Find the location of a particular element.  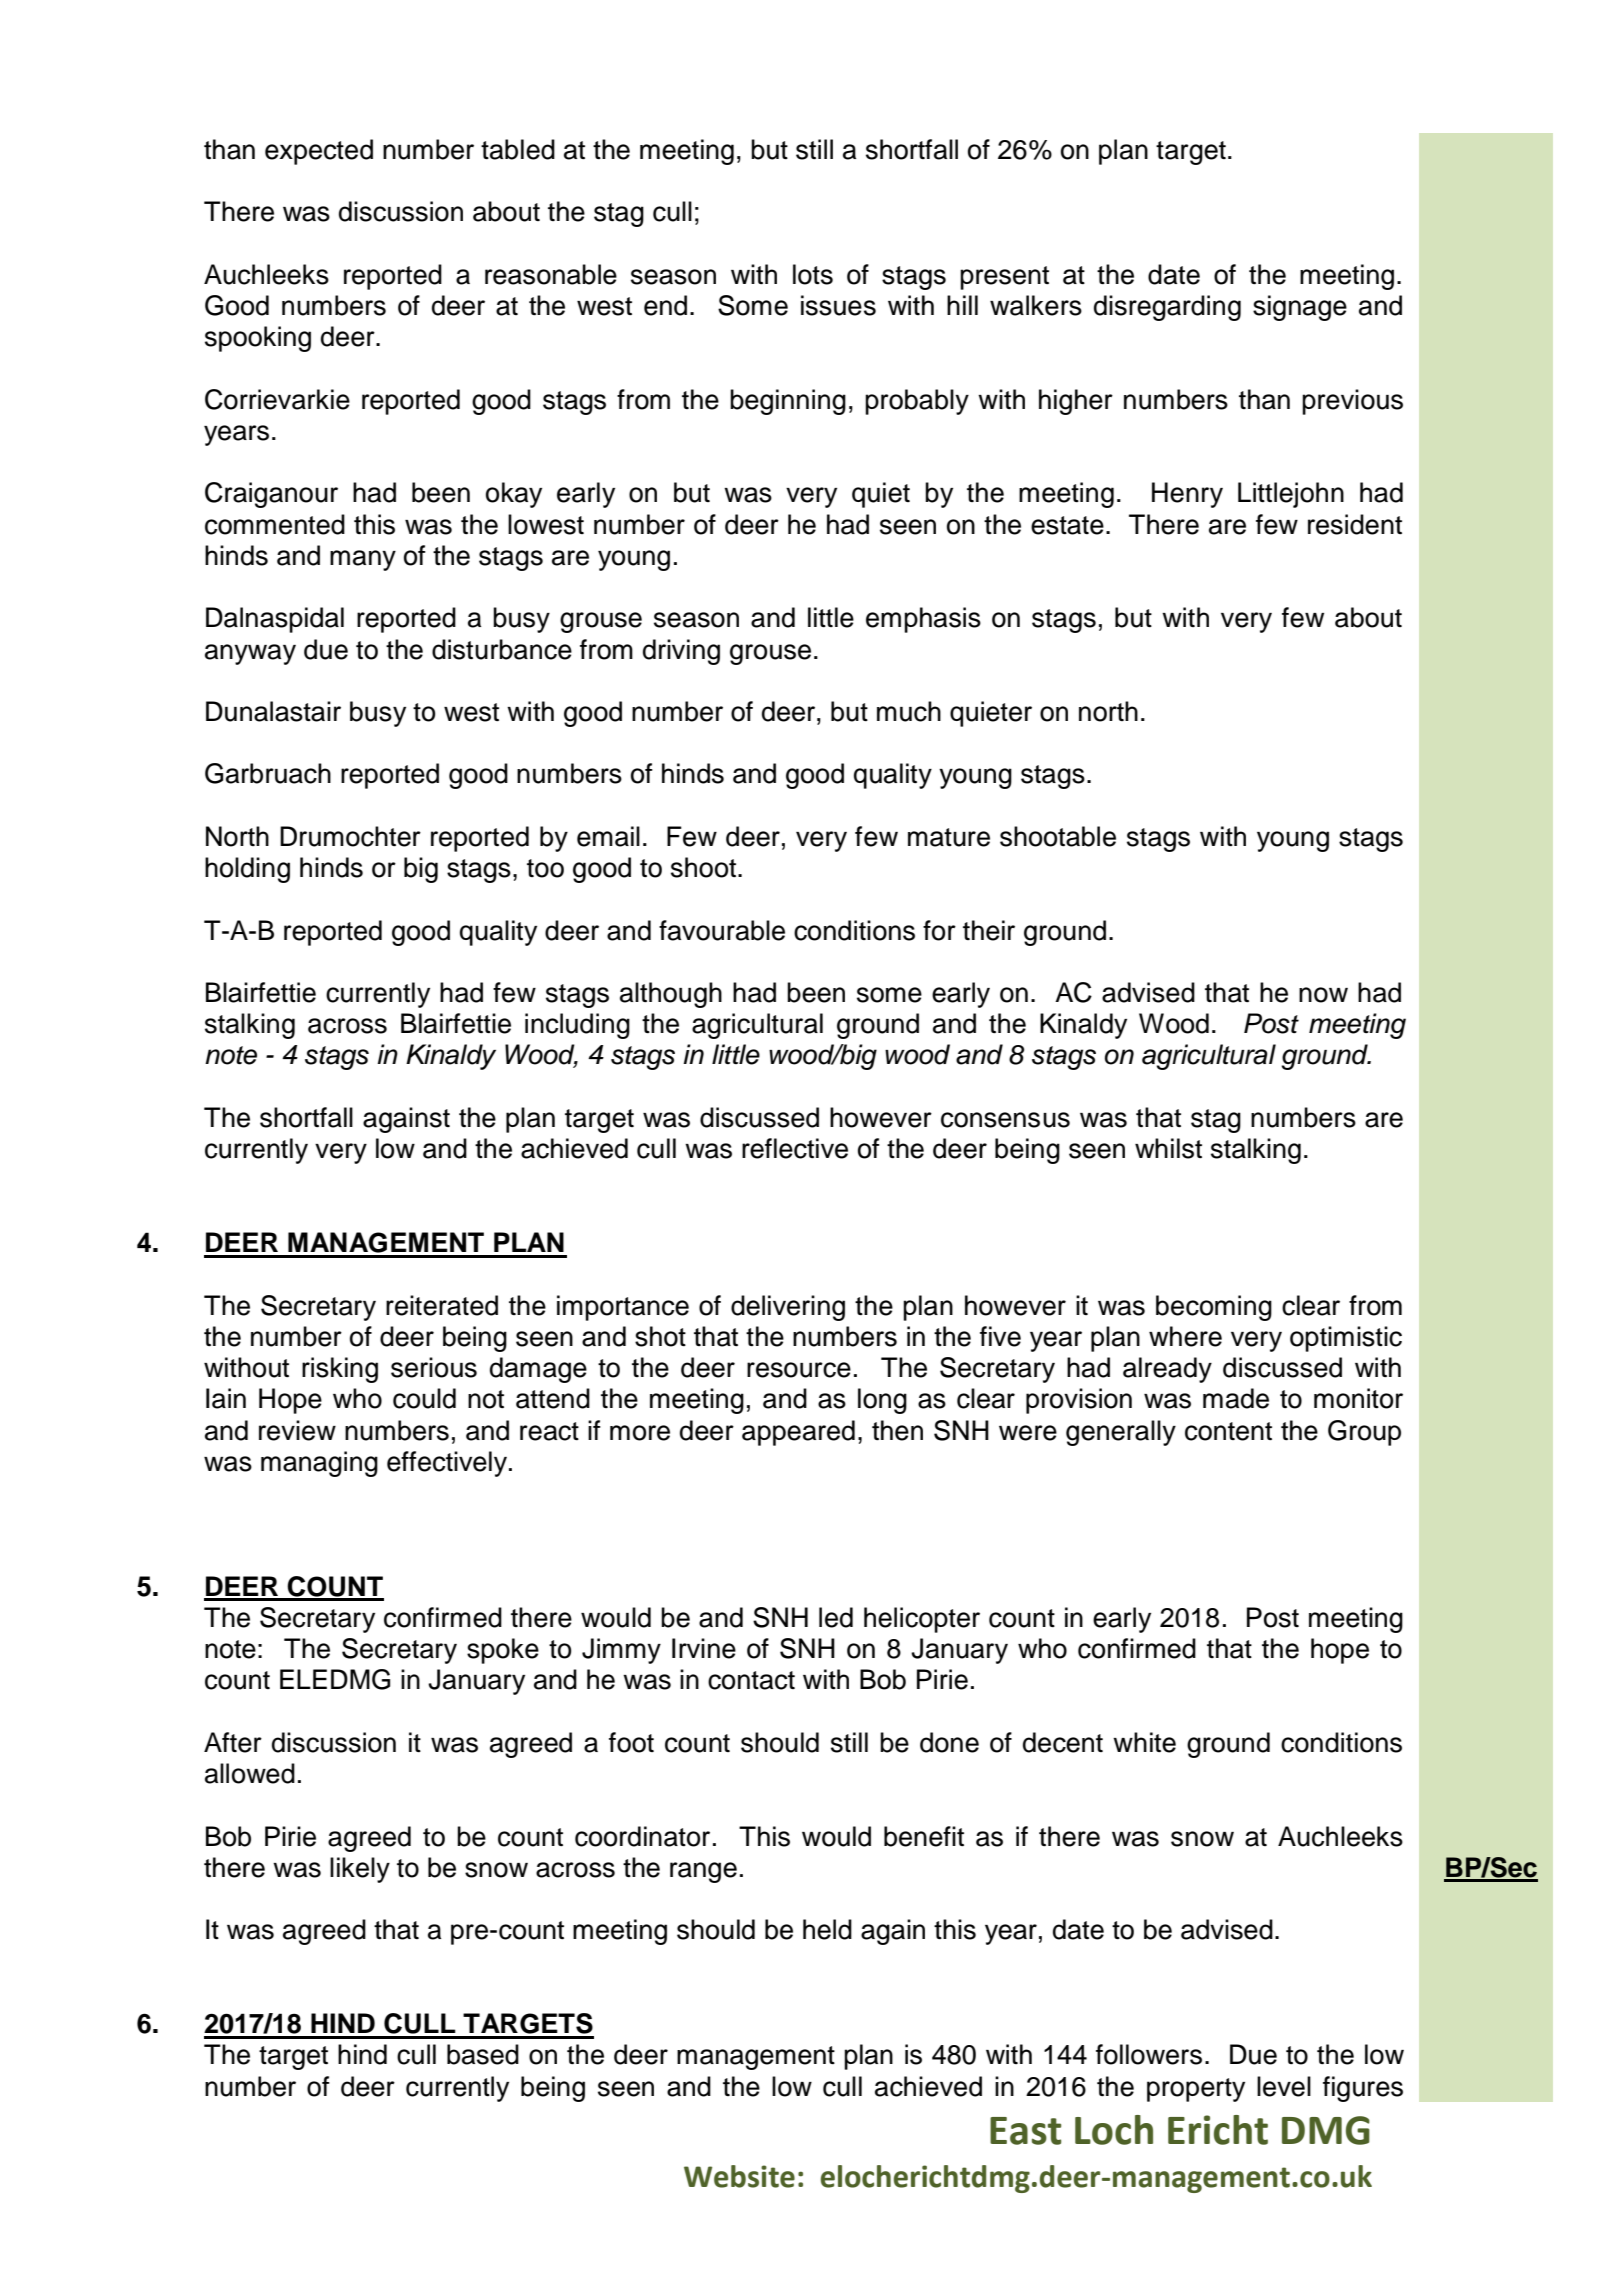

reiterated is located at coordinates (442, 1305).
